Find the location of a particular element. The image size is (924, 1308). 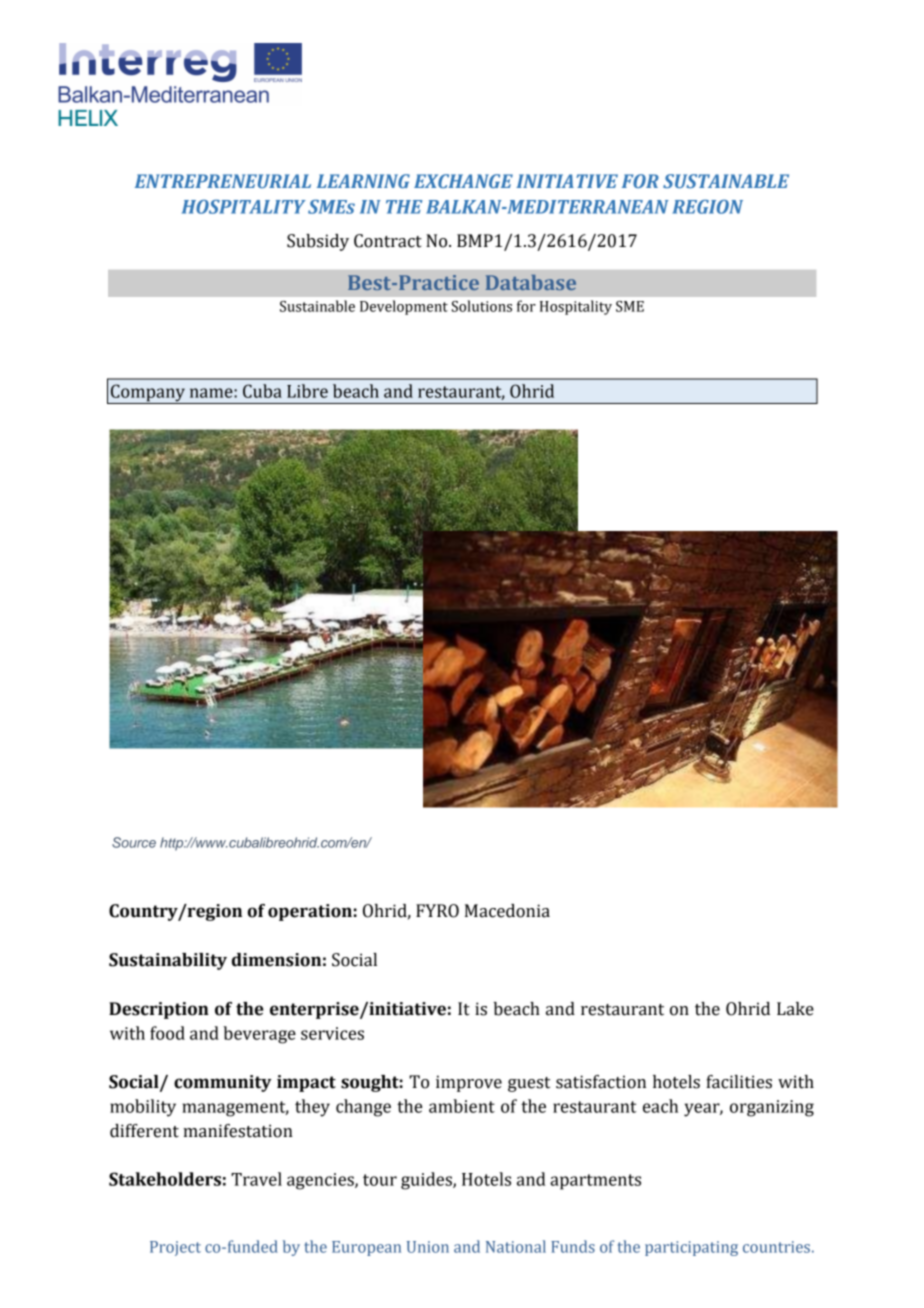

Contract is located at coordinates (388, 241).
